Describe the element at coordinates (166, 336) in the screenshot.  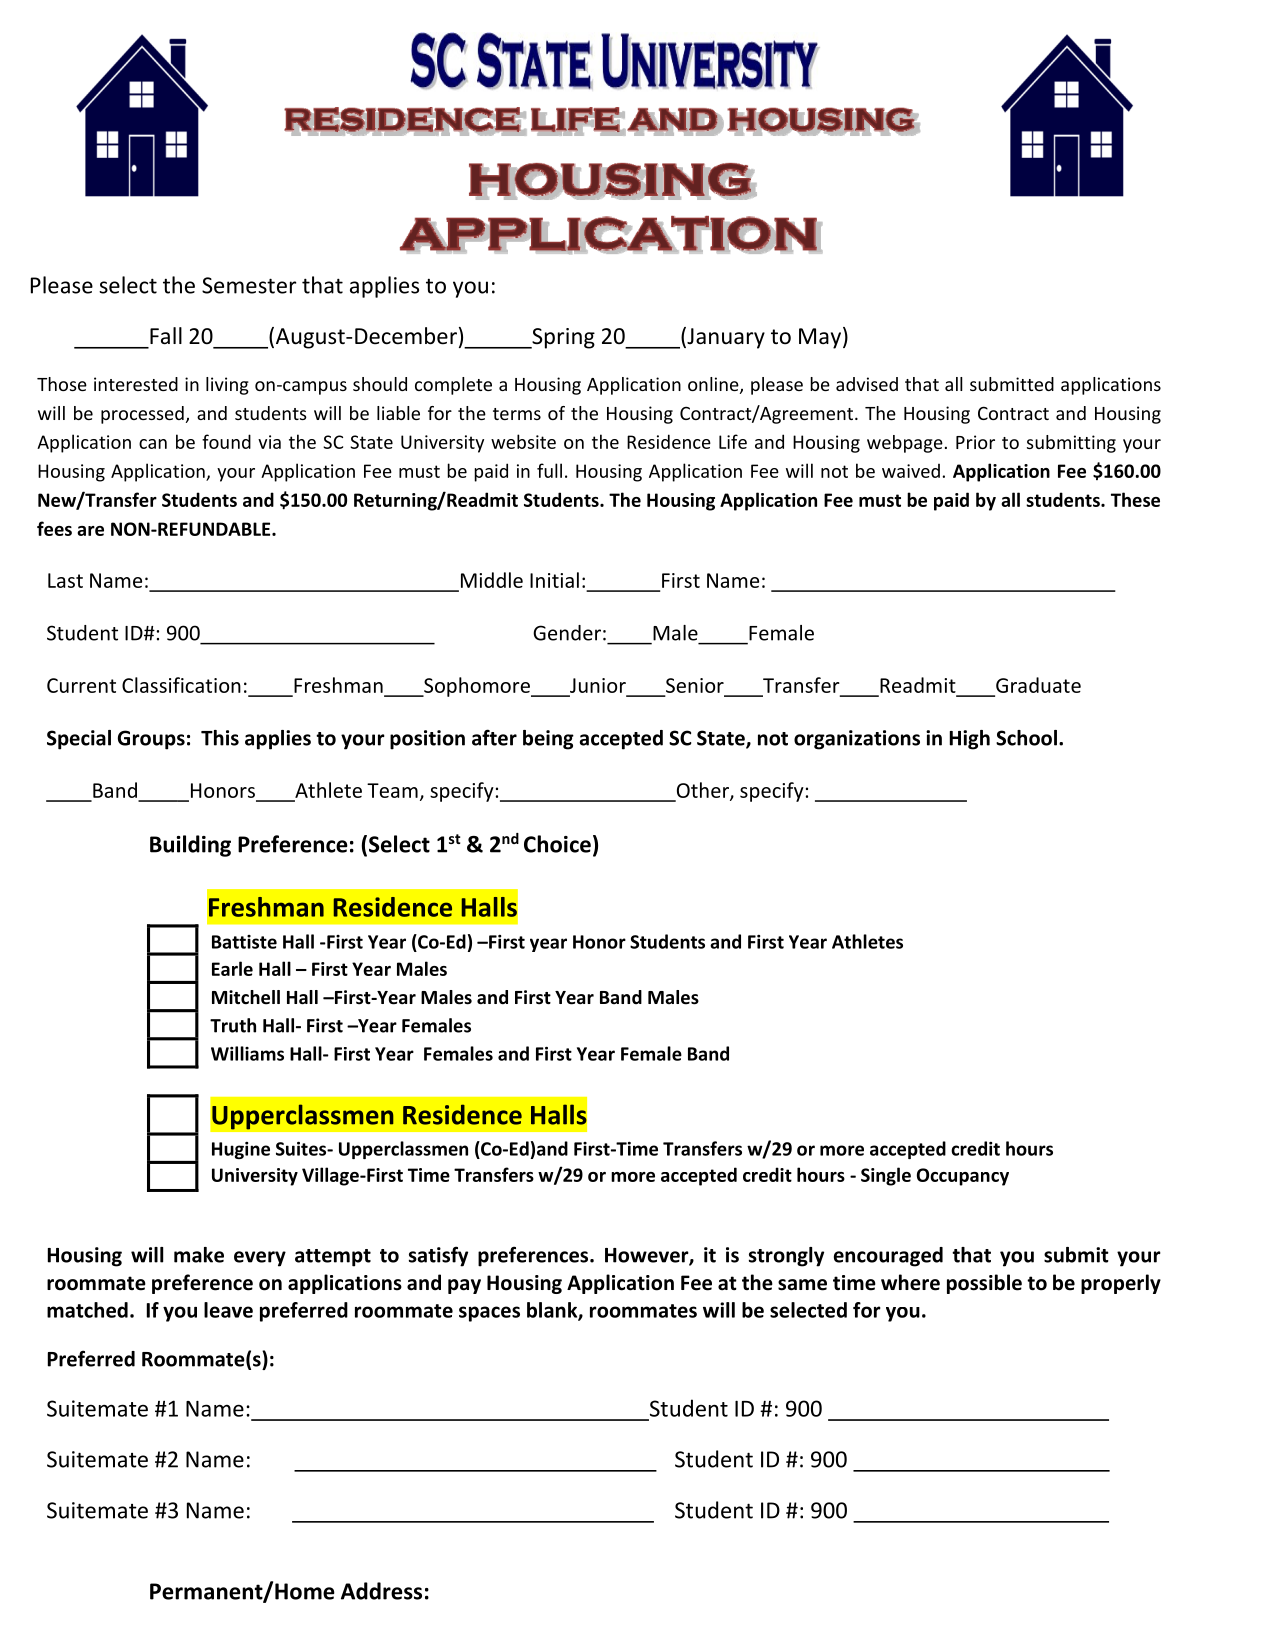
I see `Fall` at that location.
